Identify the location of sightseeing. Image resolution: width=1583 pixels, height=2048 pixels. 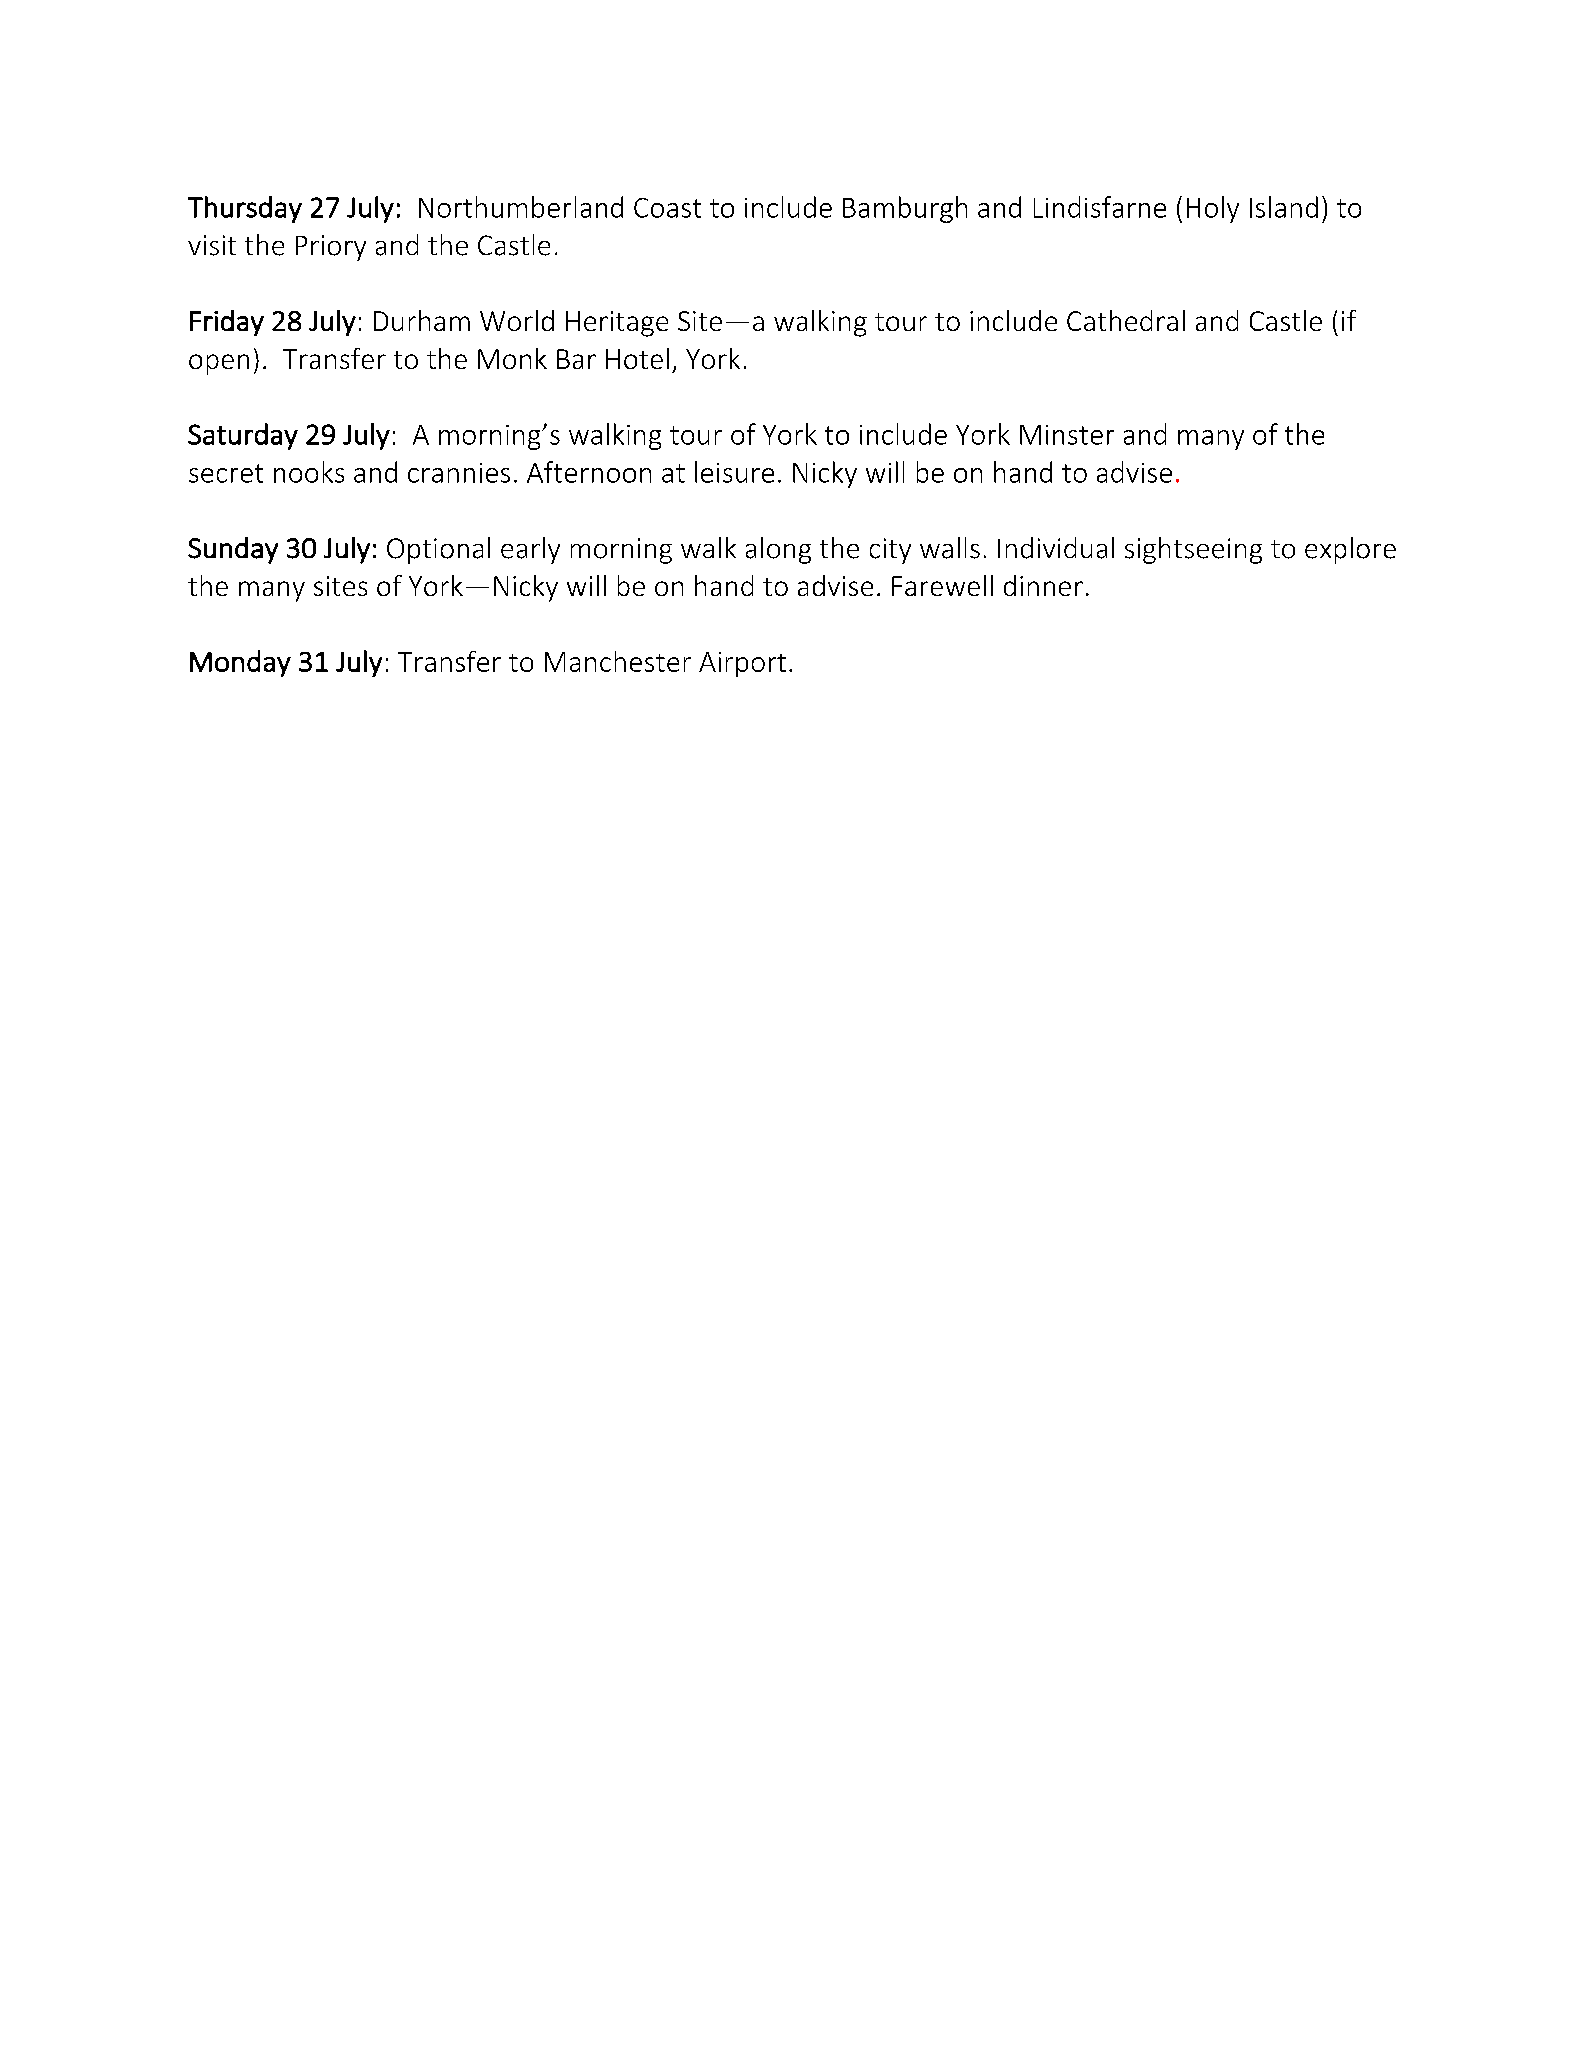
(1193, 550).
